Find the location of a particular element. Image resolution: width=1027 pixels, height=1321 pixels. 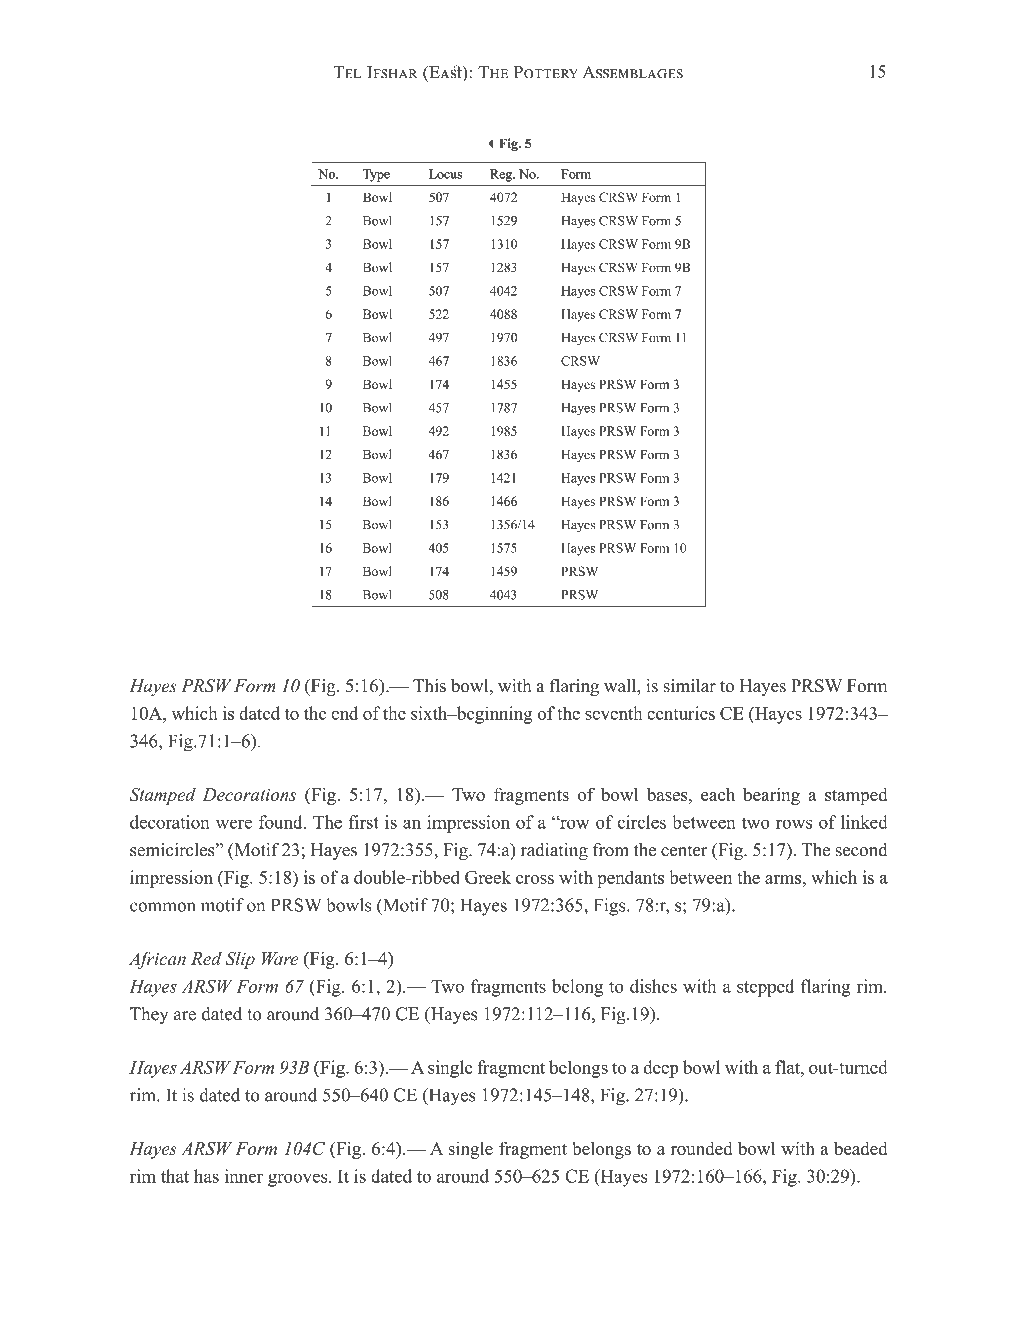

Assemblages is located at coordinates (633, 72).
